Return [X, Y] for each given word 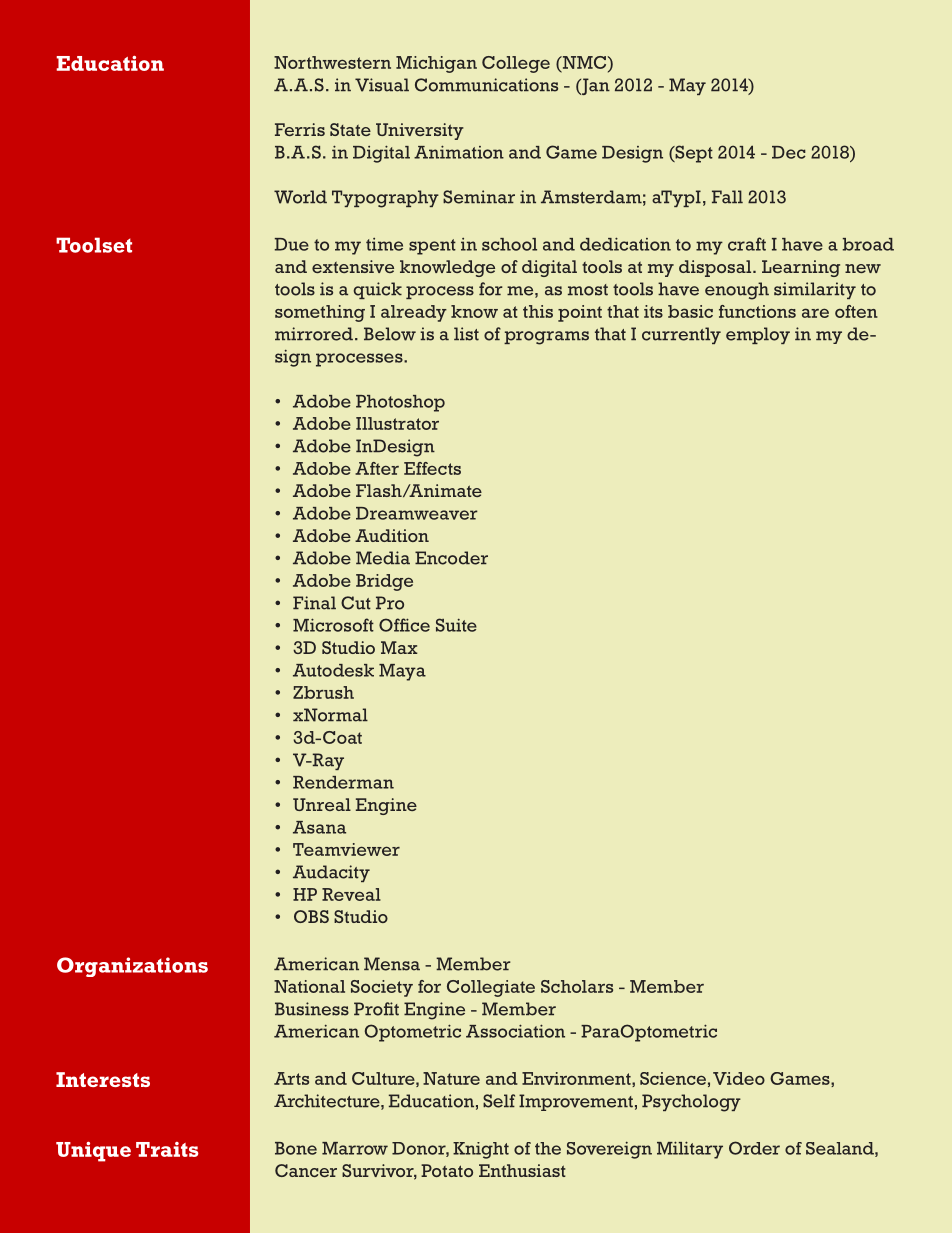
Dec [789, 152]
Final [314, 603]
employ [758, 335]
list [466, 334]
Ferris [300, 129]
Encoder [451, 558]
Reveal [351, 894]
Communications [486, 85]
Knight [481, 1150]
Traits [167, 1149]
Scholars [577, 986]
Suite [456, 625]
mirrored [314, 334]
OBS [311, 916]
